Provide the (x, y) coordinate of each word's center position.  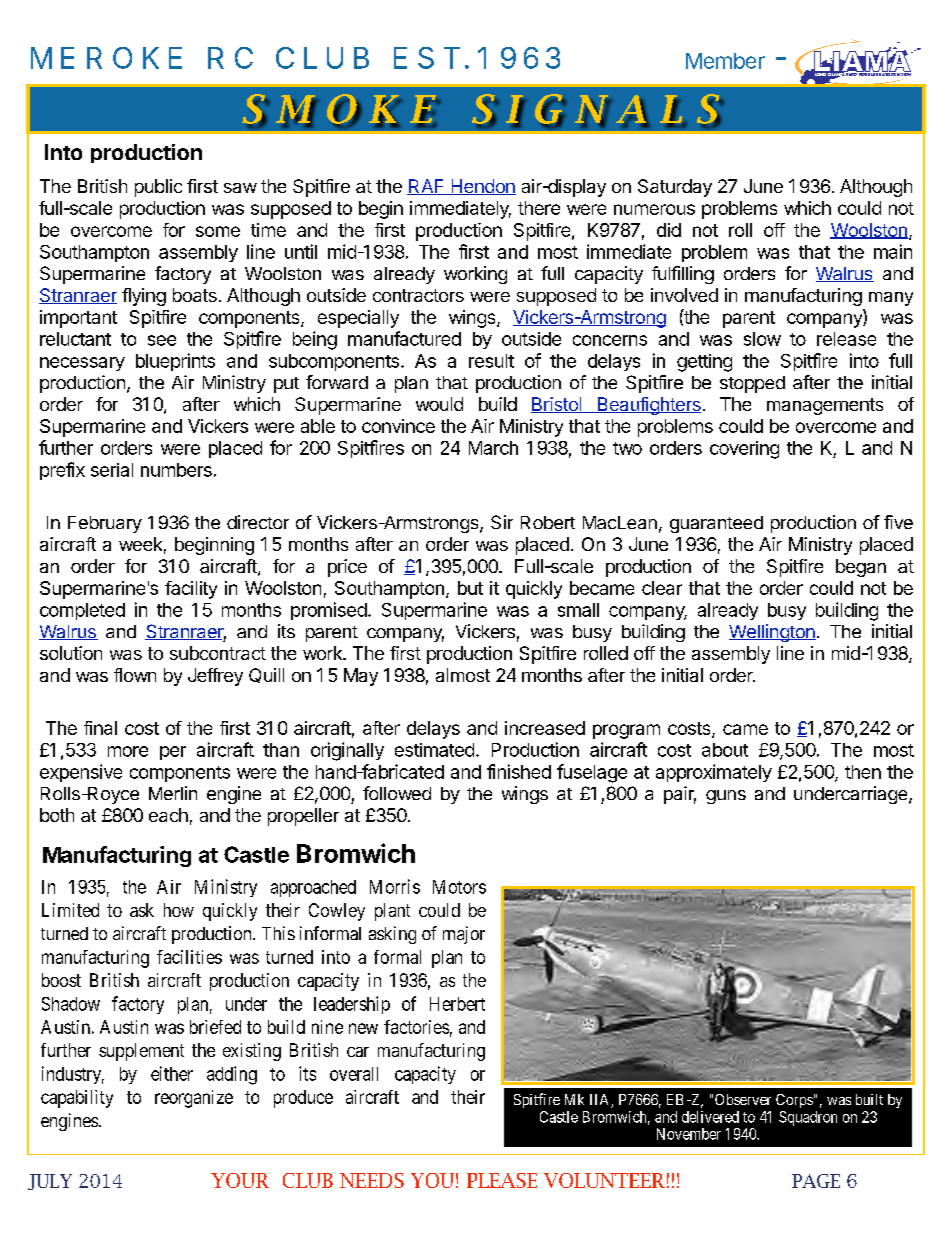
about (725, 750)
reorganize (194, 1099)
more (128, 751)
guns (726, 797)
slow (762, 339)
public (158, 188)
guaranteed (716, 524)
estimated (434, 750)
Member (725, 61)
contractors (418, 295)
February (105, 524)
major (464, 935)
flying (144, 297)
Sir (502, 522)
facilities (189, 957)
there (539, 208)
